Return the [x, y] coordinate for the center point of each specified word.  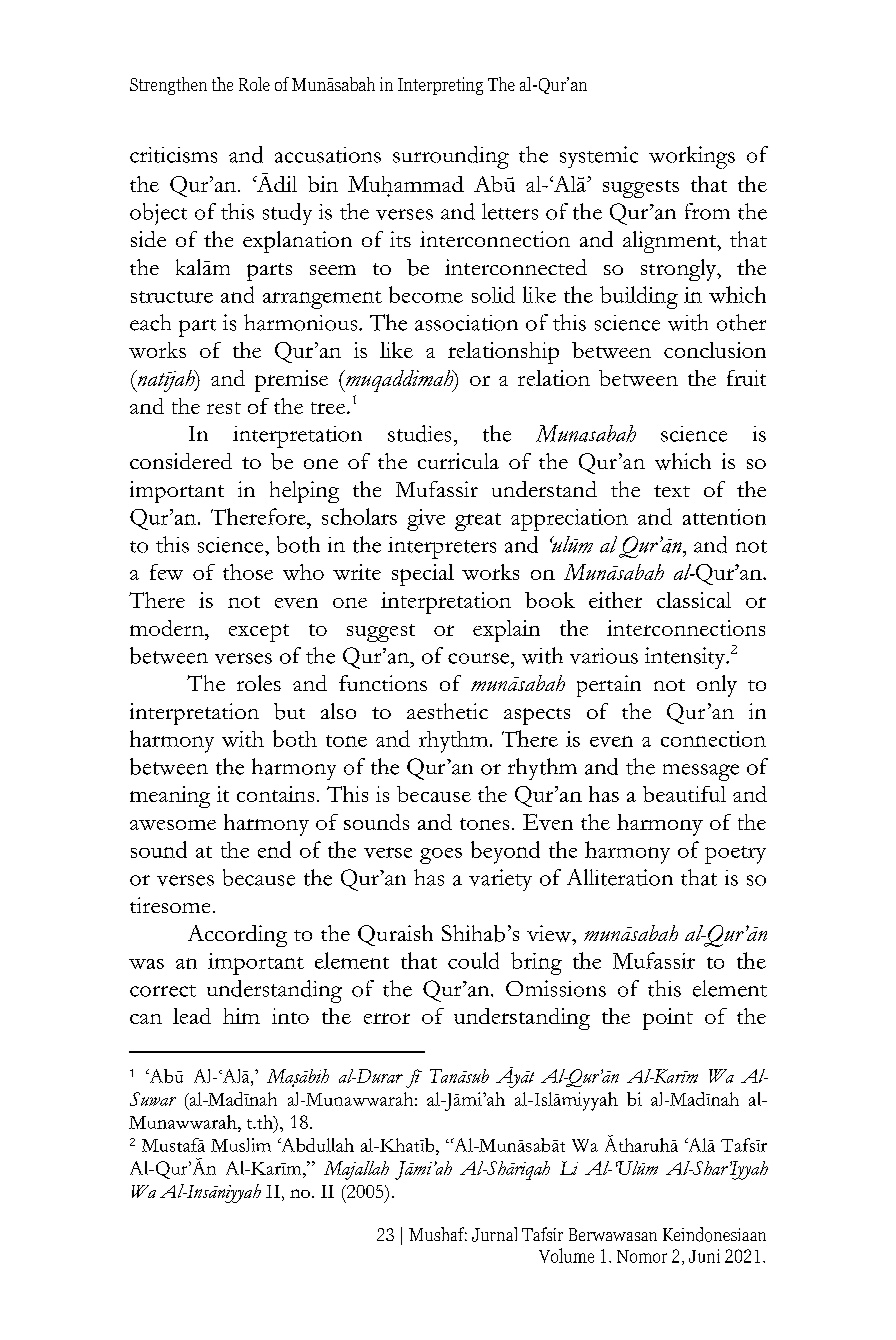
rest [224, 408]
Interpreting [440, 86]
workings [692, 157]
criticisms [173, 155]
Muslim [241, 1145]
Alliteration [620, 877]
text [672, 491]
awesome [173, 825]
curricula [458, 461]
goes [441, 856]
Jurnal [494, 1234]
